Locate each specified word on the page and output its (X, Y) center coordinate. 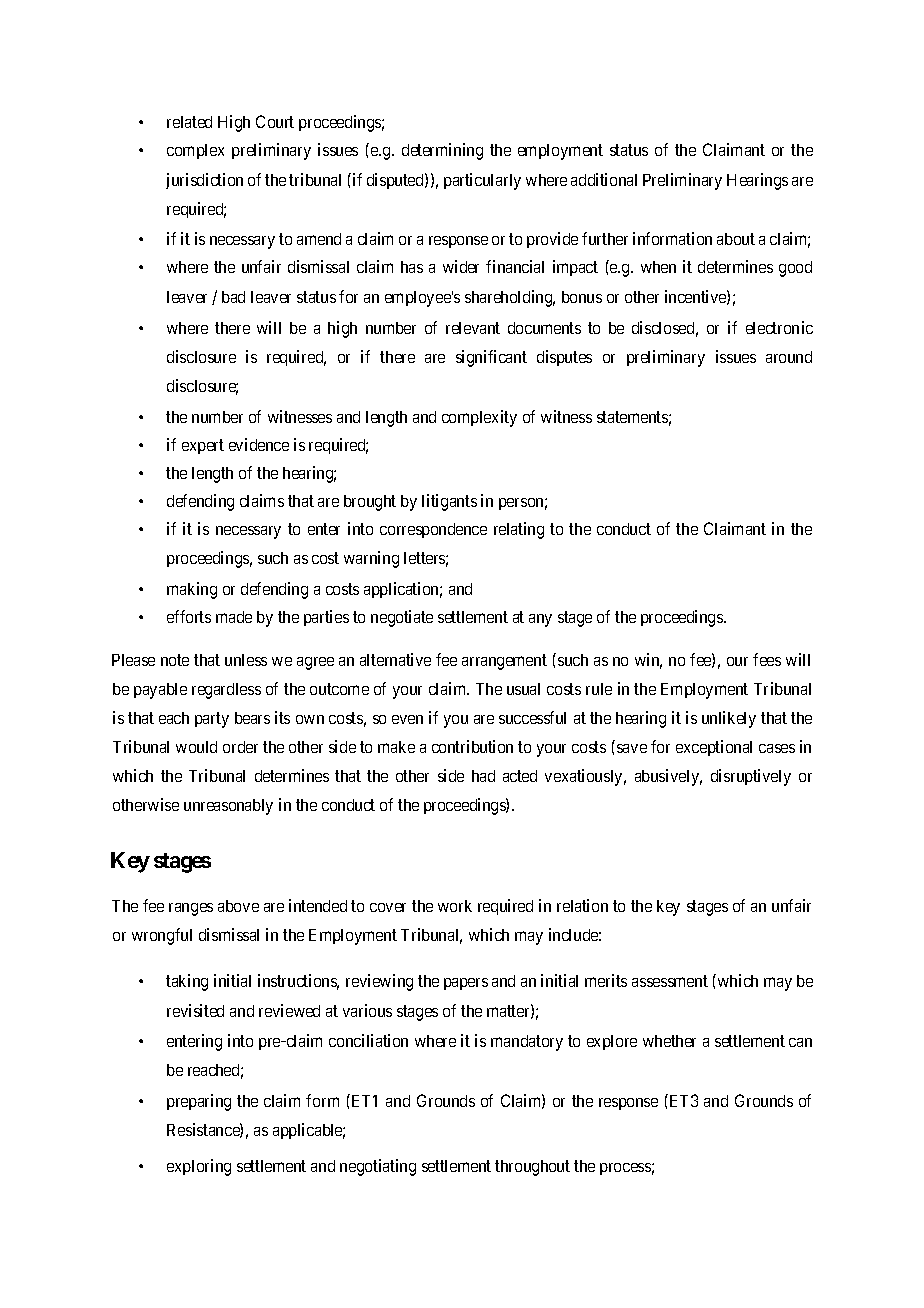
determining (442, 151)
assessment (670, 981)
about (736, 239)
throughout (532, 1168)
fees (767, 659)
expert (203, 446)
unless (246, 660)
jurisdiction (204, 181)
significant (491, 358)
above (238, 906)
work (455, 906)
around (789, 357)
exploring (199, 1167)
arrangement (504, 662)
